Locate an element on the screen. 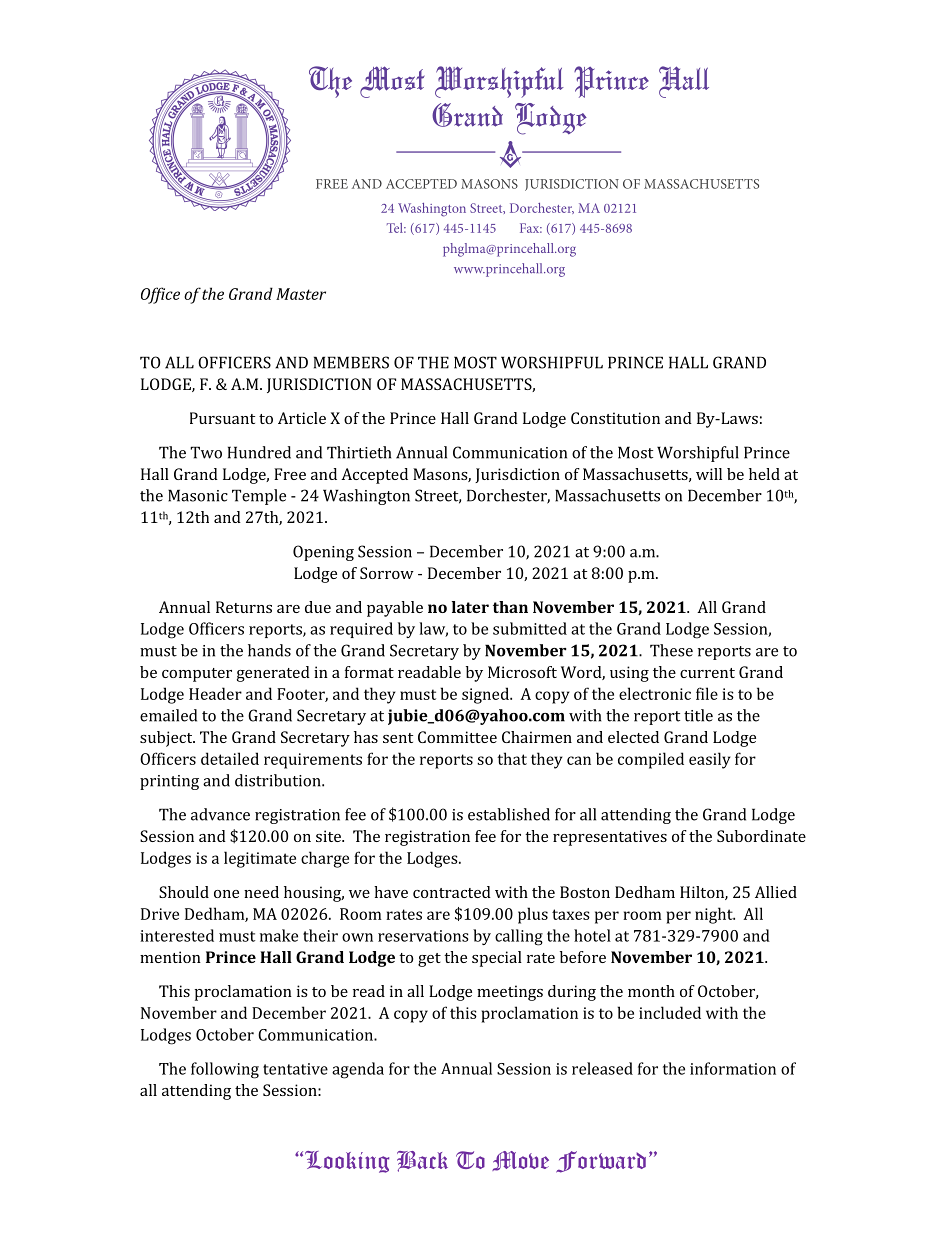  Constitution is located at coordinates (615, 418).
